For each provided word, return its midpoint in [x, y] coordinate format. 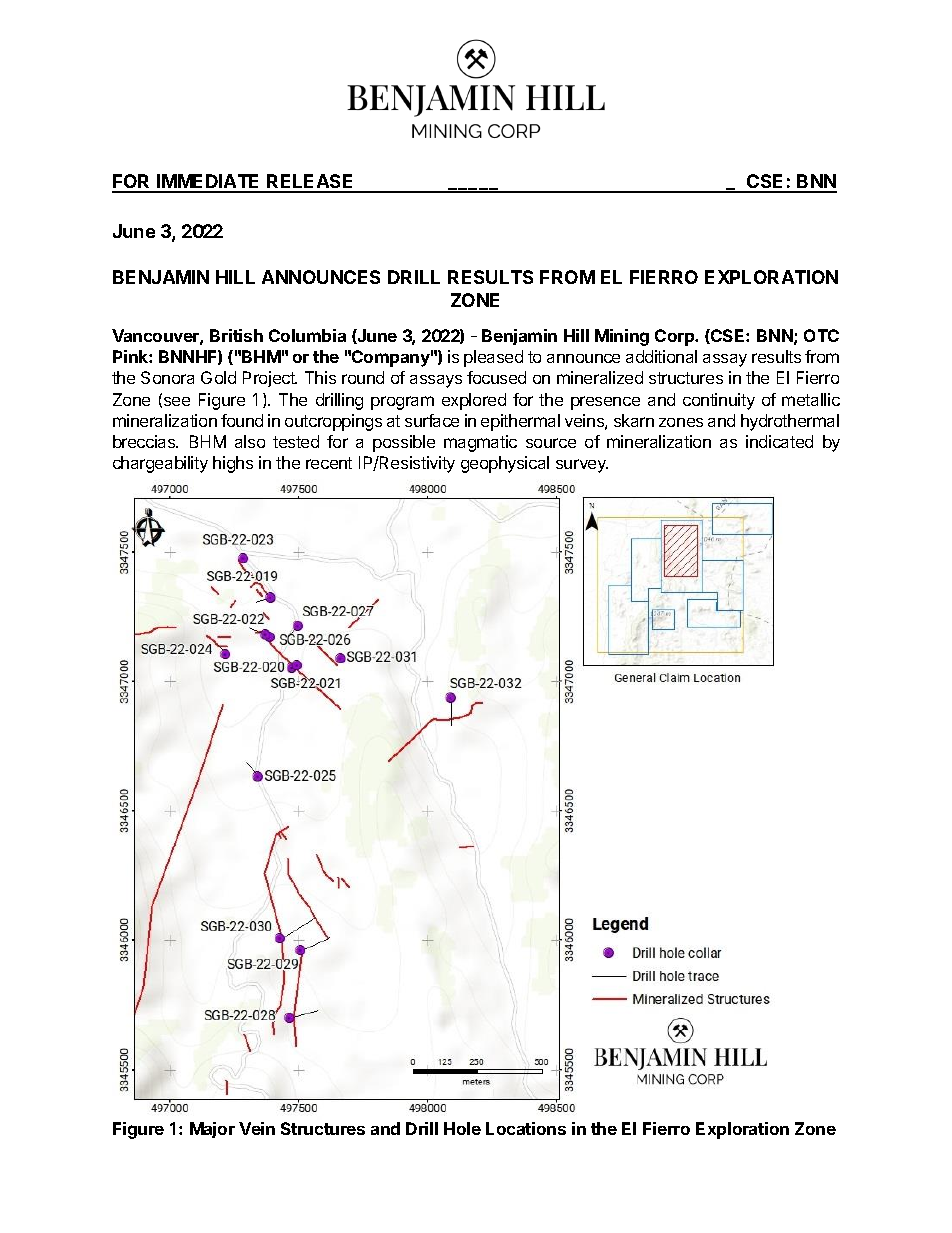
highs [233, 464]
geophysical [505, 464]
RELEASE [311, 183]
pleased [493, 358]
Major [212, 1130]
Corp [676, 337]
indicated [779, 441]
